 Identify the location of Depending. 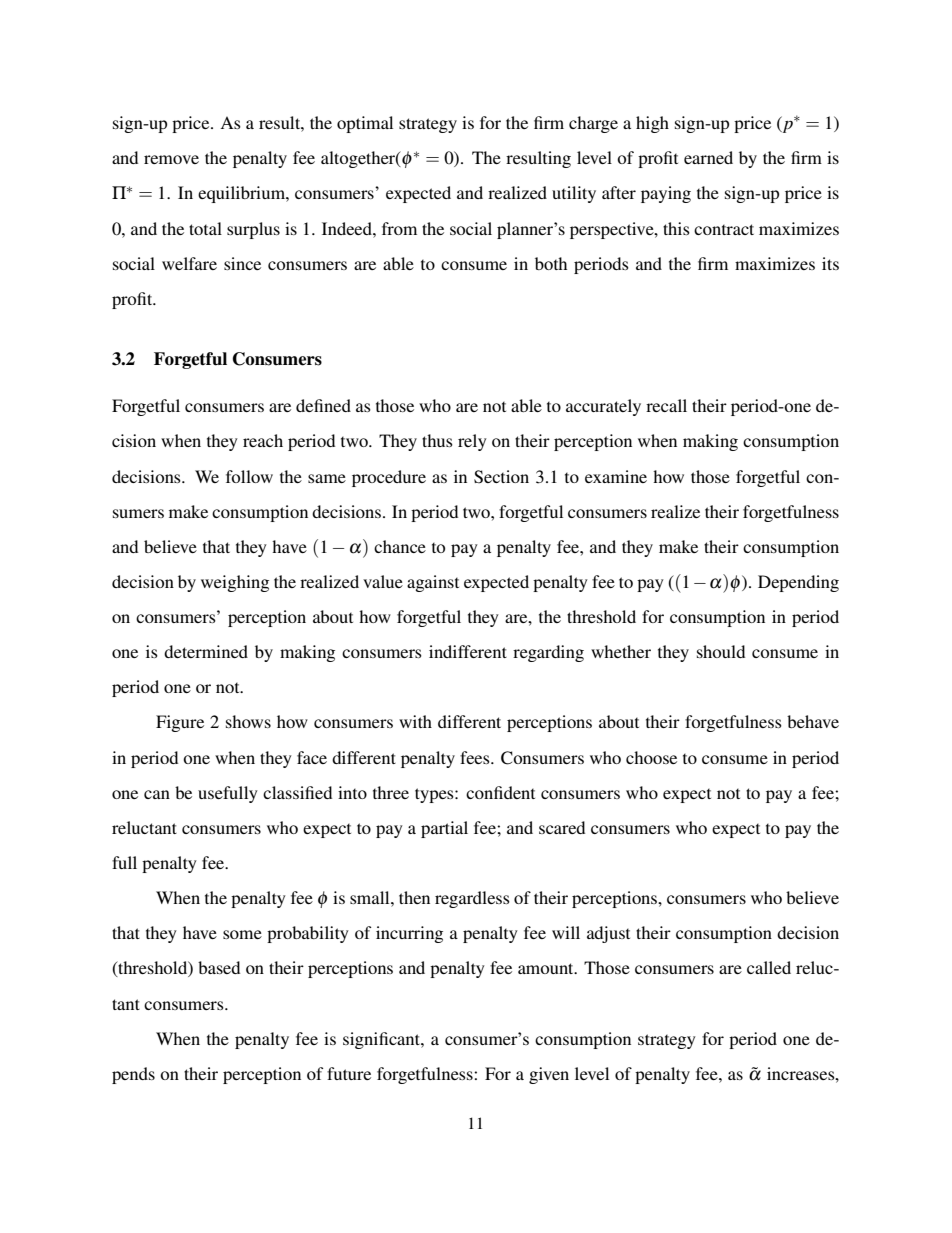
(798, 583).
